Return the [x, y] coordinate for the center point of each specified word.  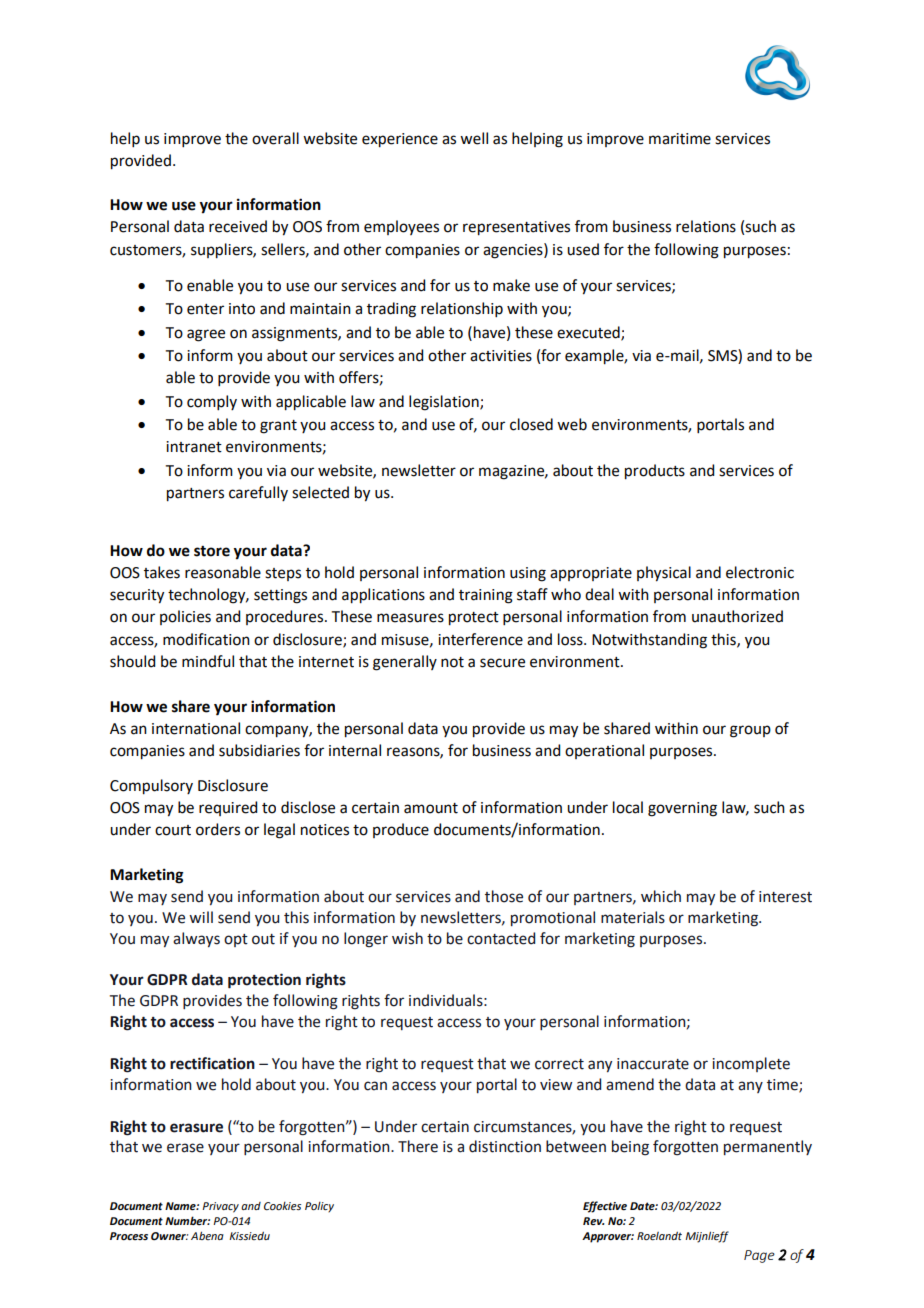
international [196, 728]
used [583, 249]
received [238, 226]
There [418, 1146]
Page [759, 1256]
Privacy [220, 1207]
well [474, 138]
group [750, 731]
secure [502, 663]
